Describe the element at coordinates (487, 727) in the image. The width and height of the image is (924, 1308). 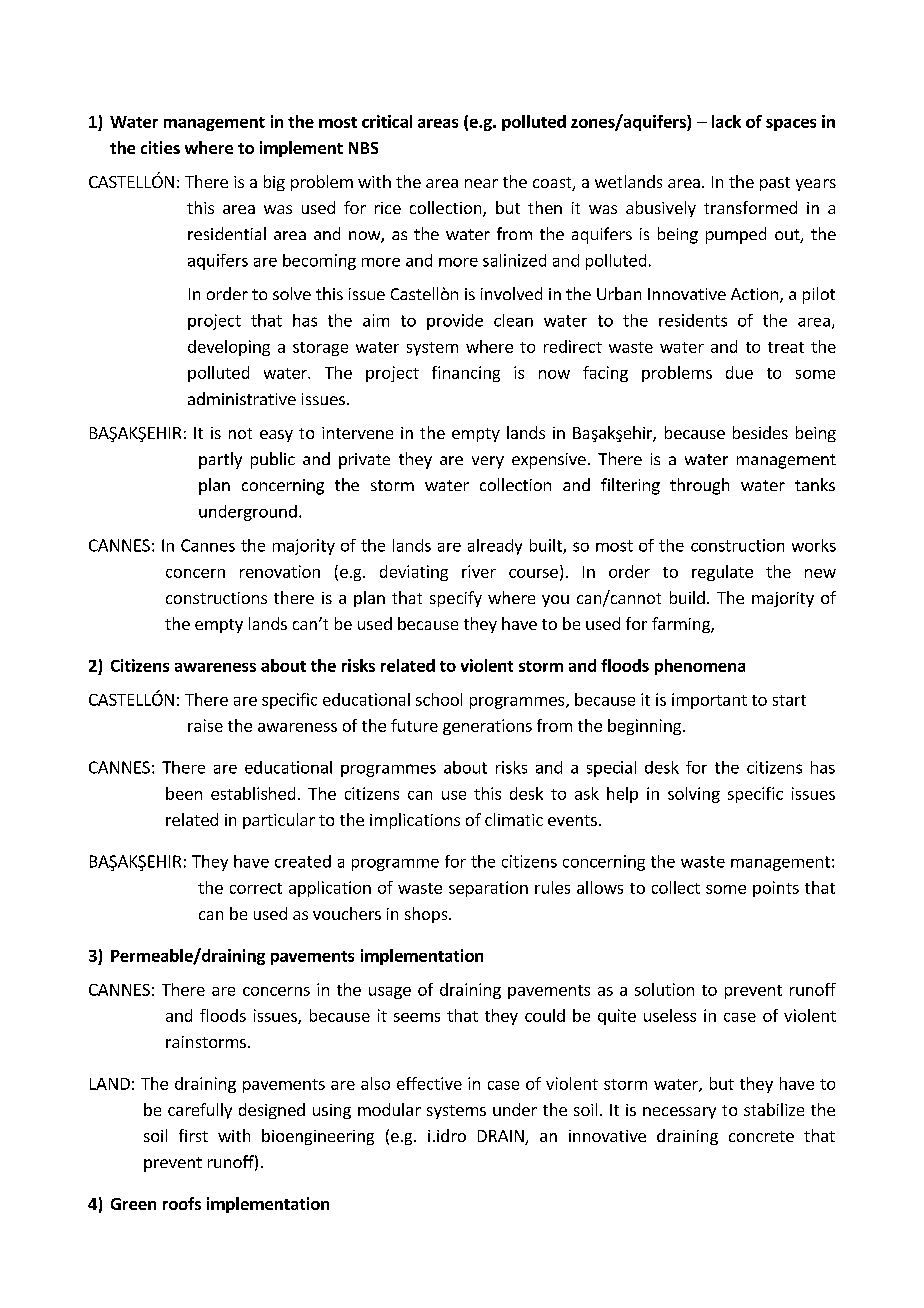
I see `generations` at that location.
